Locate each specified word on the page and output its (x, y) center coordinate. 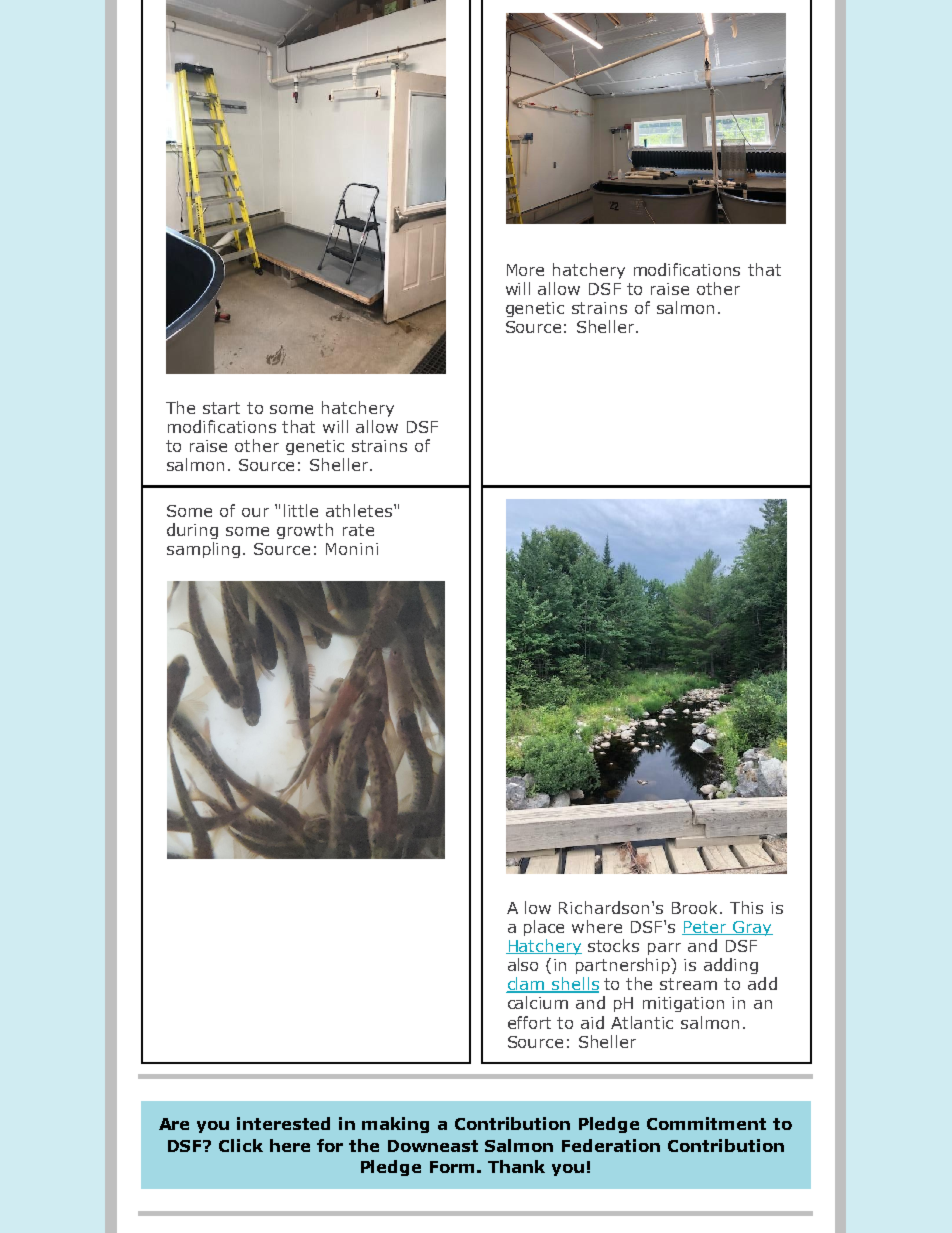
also (523, 964)
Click (241, 1145)
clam (526, 985)
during (192, 531)
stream (688, 984)
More (525, 270)
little (301, 510)
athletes (360, 510)
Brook (696, 907)
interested (283, 1123)
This (746, 907)
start (221, 408)
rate (358, 530)
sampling (203, 550)
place (544, 928)
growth (305, 531)
